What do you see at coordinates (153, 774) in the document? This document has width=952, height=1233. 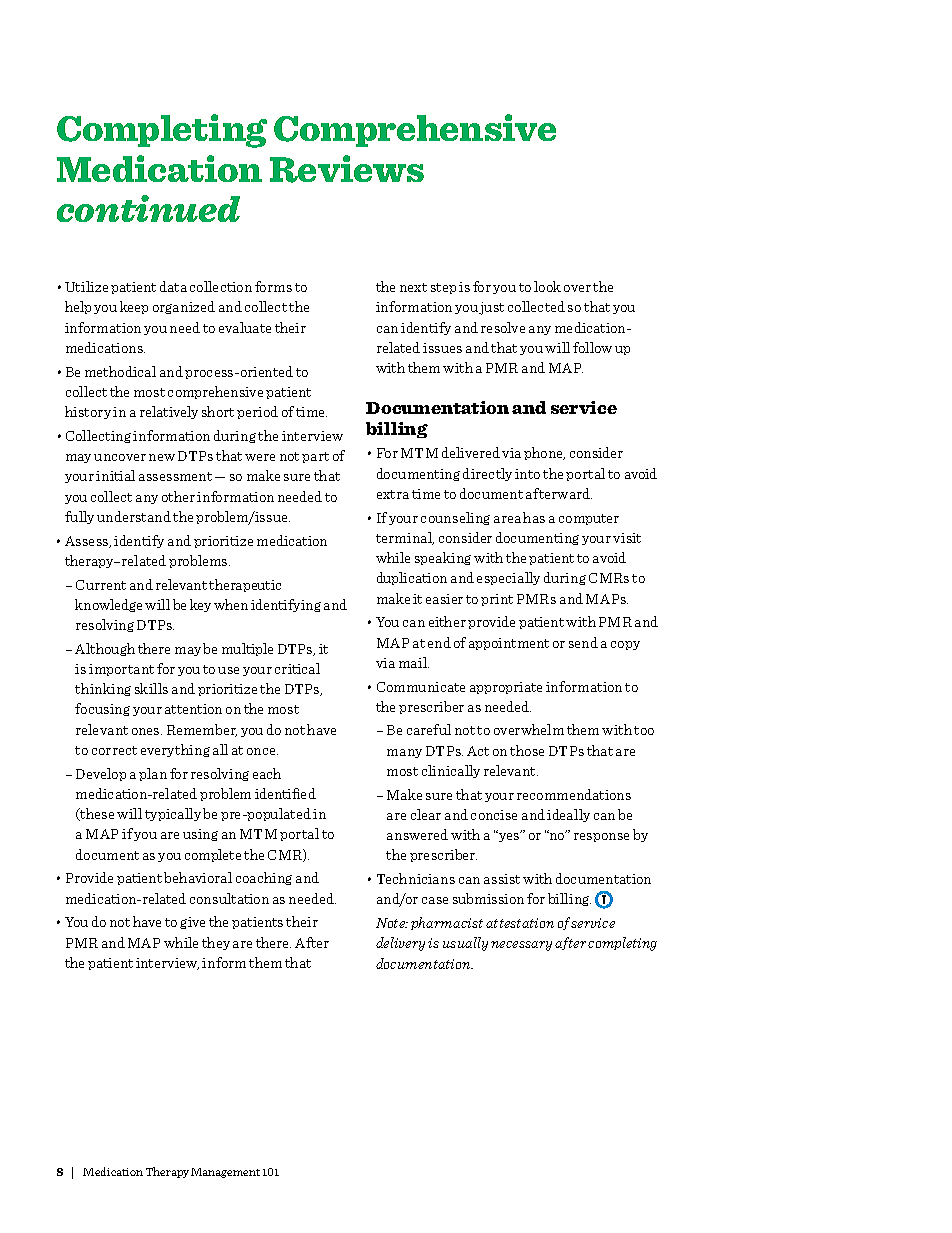 I see `plan` at bounding box center [153, 774].
